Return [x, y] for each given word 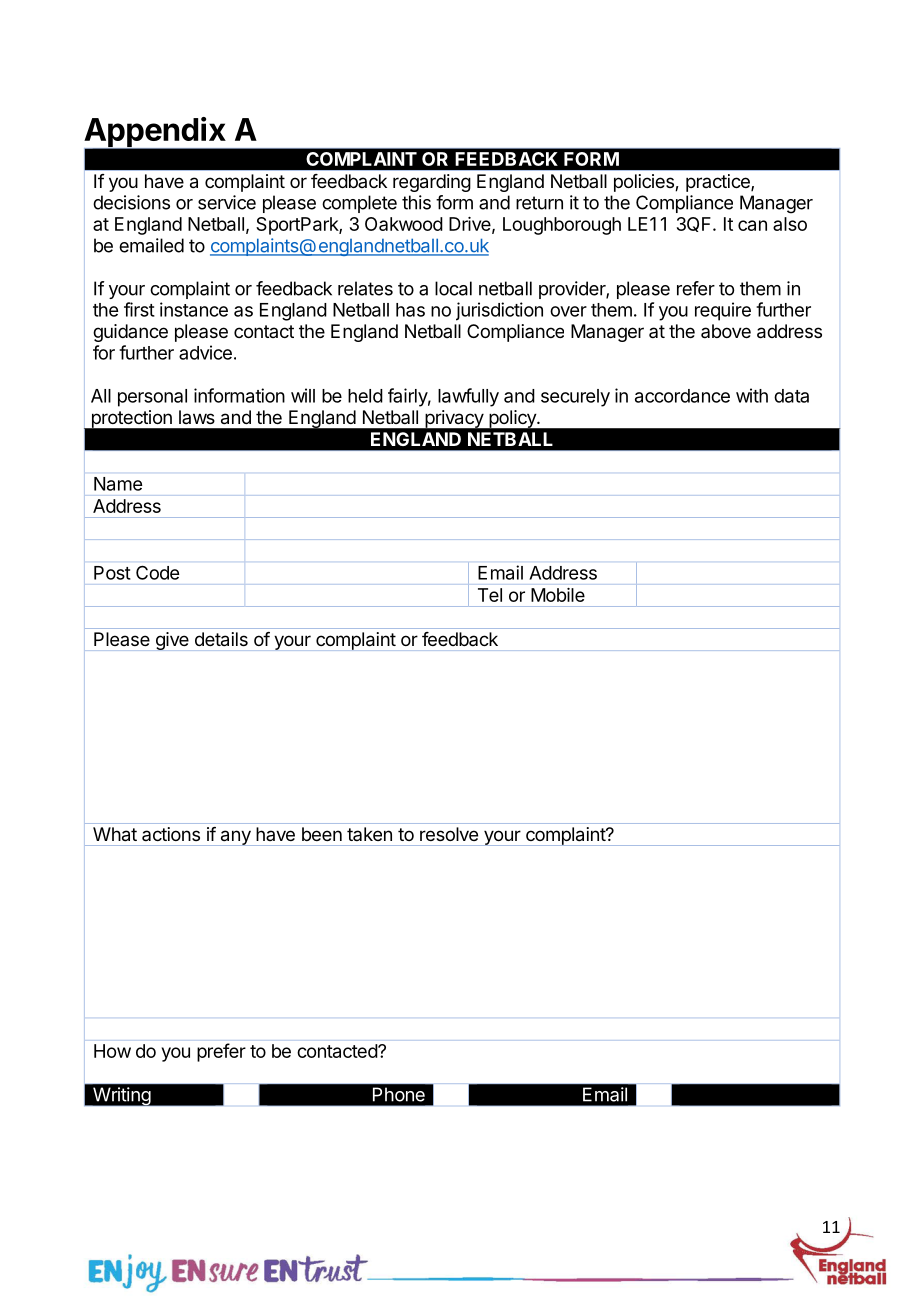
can [752, 225]
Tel [490, 595]
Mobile [558, 595]
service [227, 202]
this [416, 202]
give [172, 641]
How [112, 1051]
